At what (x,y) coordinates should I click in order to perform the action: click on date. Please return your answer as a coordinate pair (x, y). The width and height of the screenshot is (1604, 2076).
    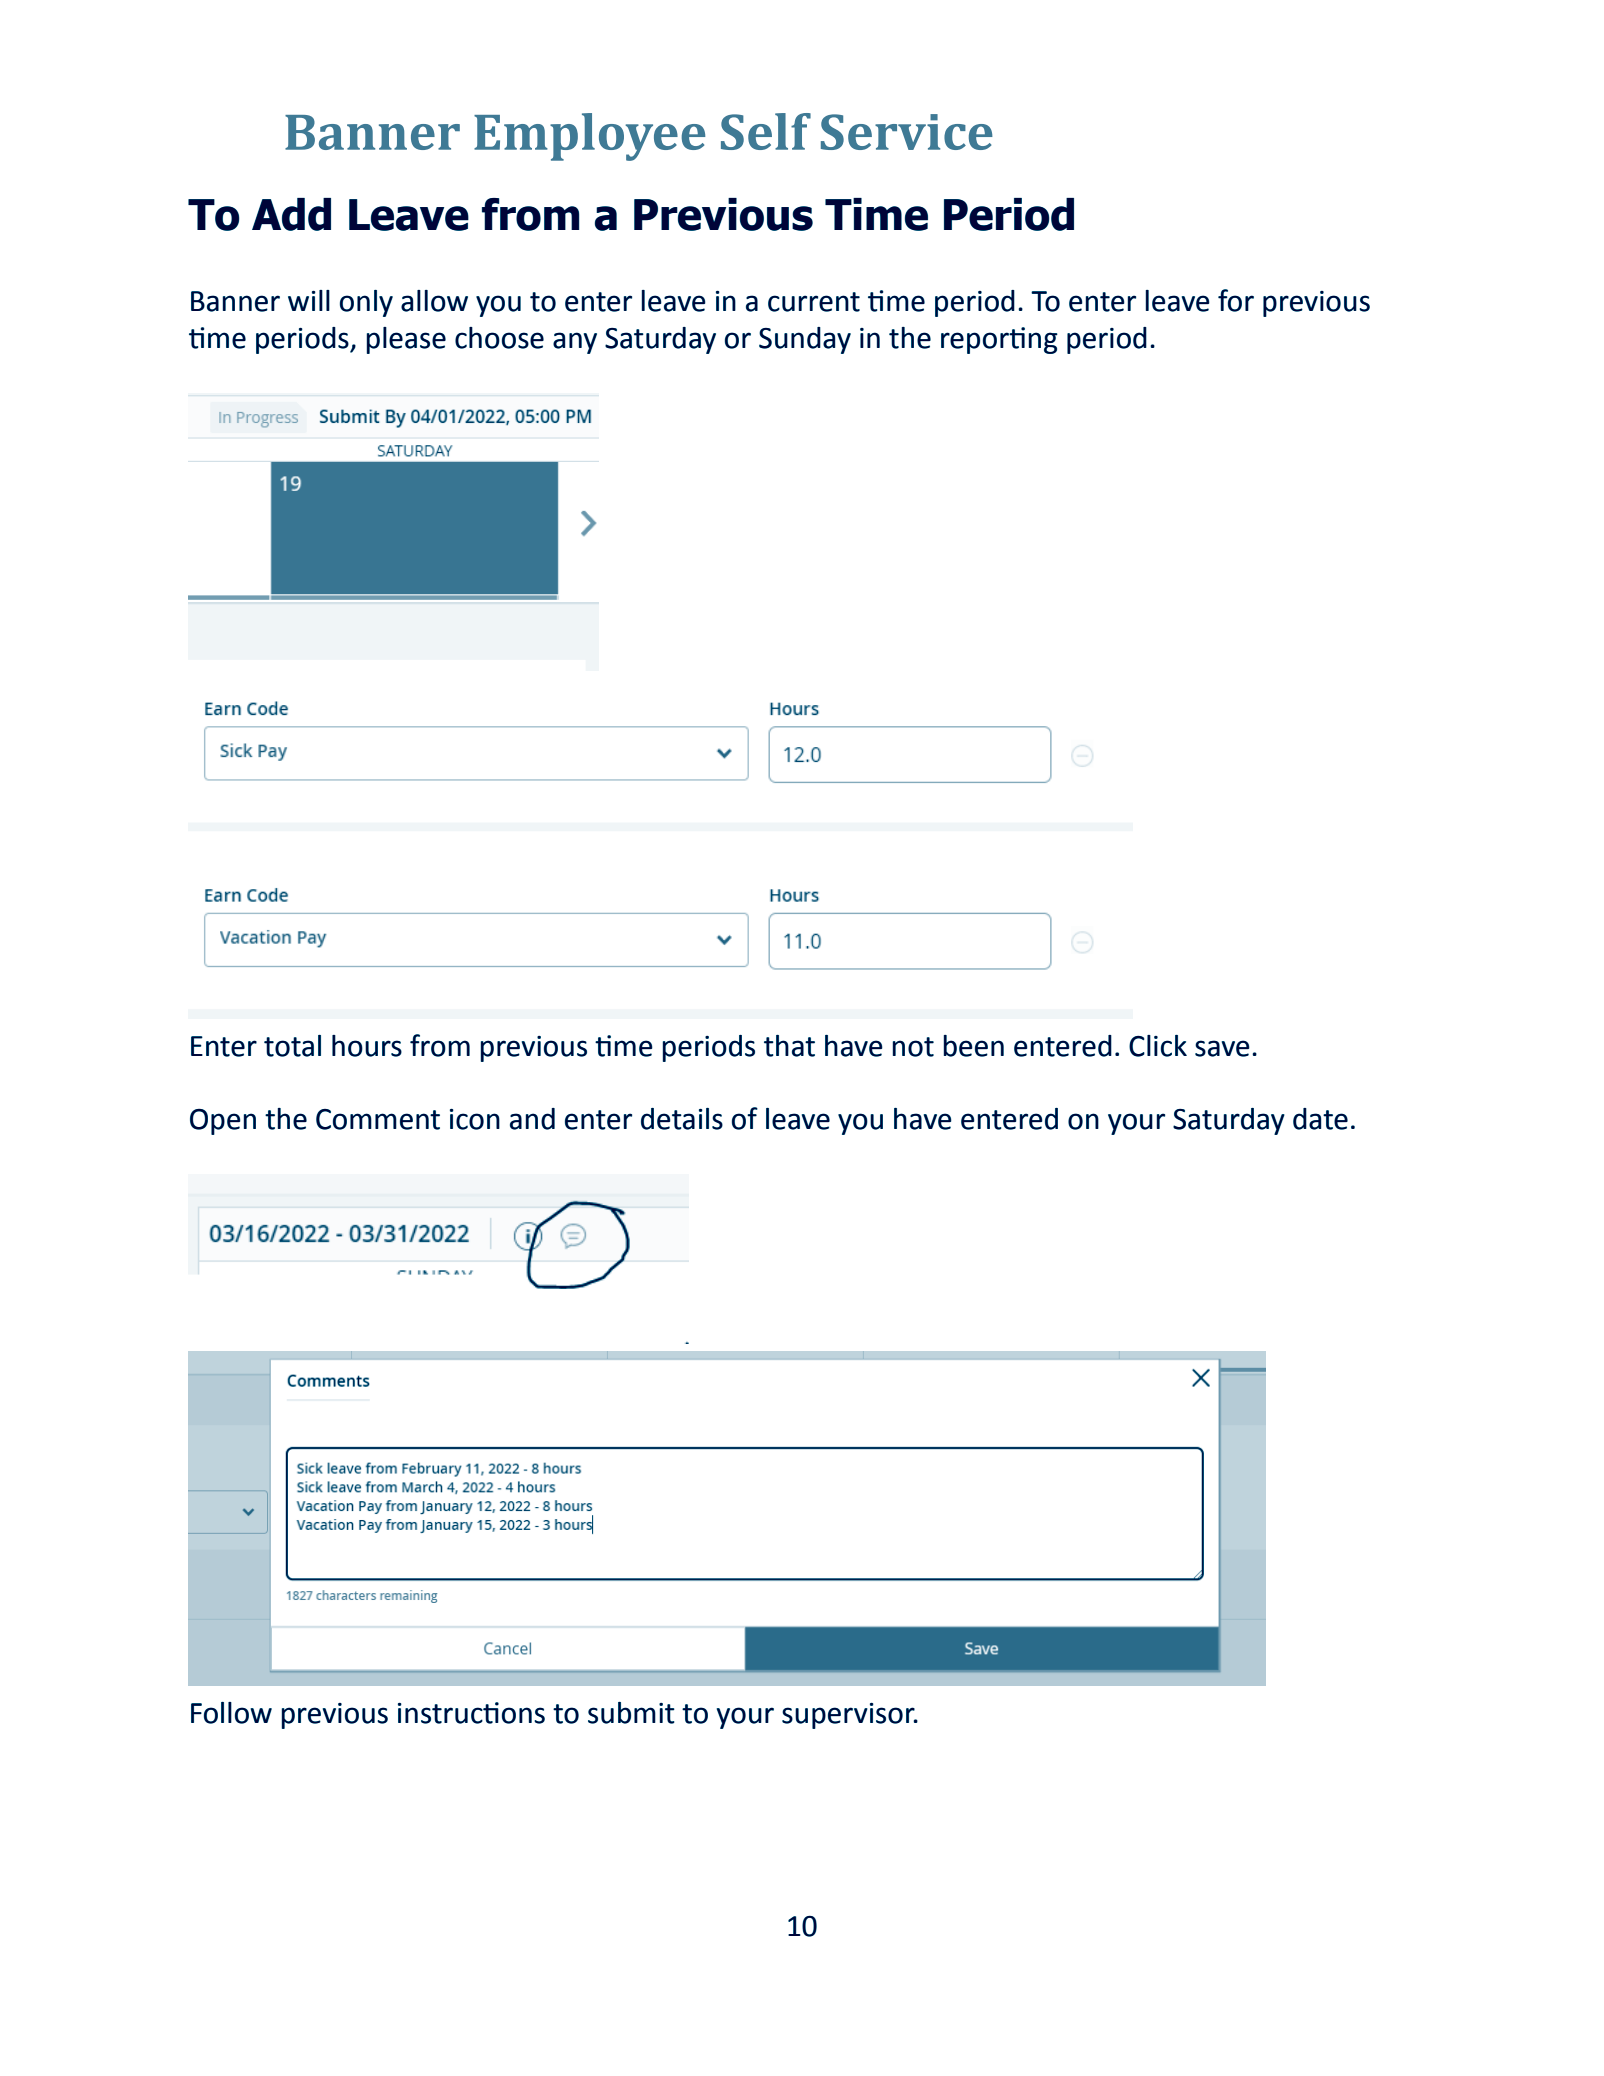
    Looking at the image, I should click on (1320, 1119).
